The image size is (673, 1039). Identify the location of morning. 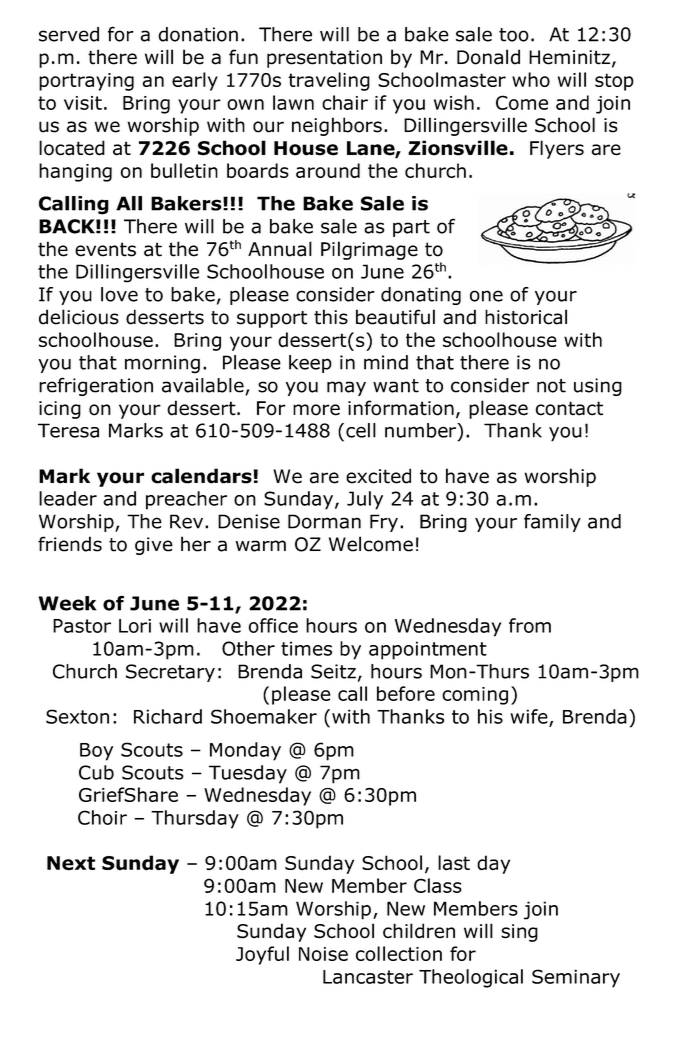
(162, 364).
